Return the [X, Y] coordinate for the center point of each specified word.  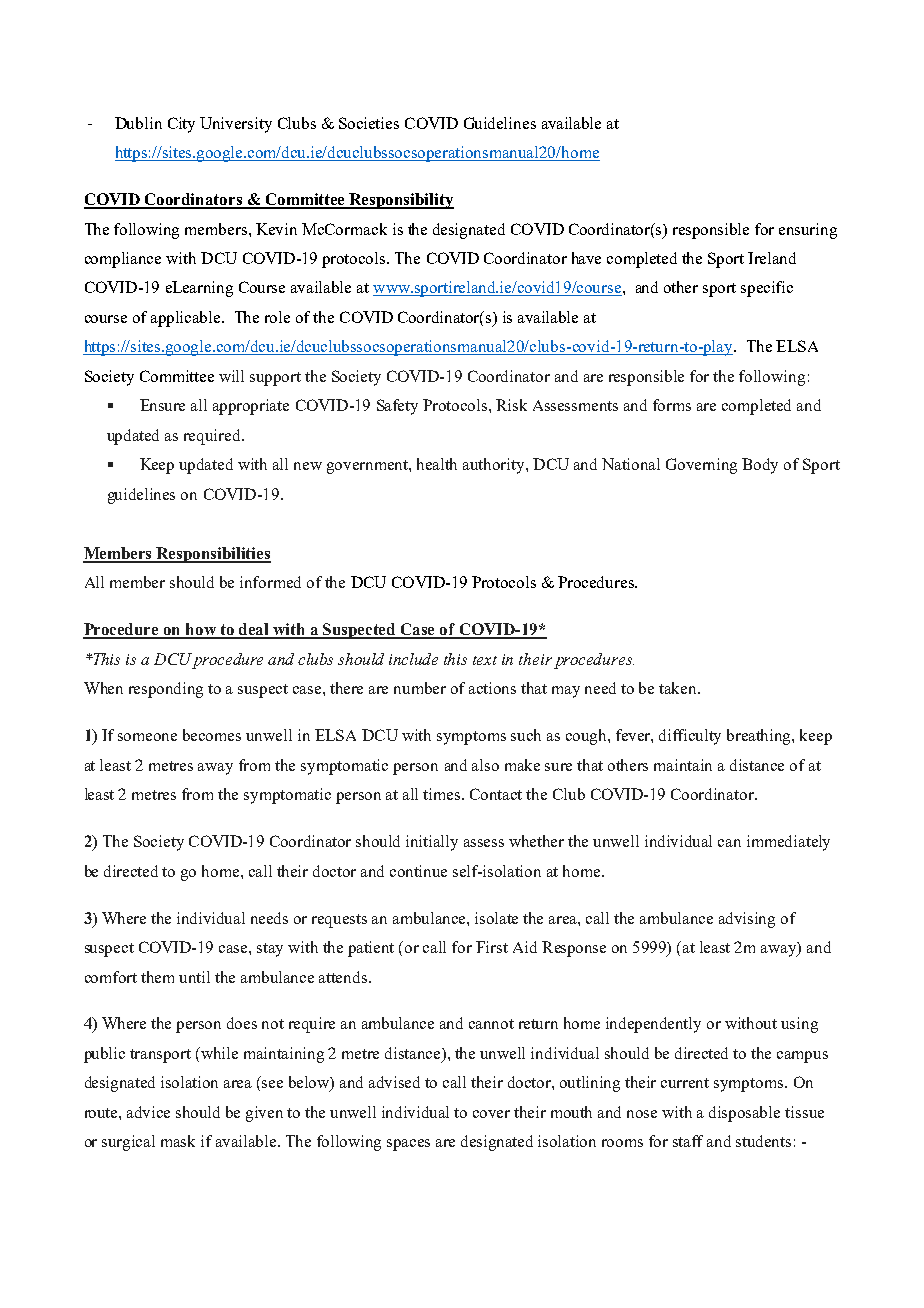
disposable [744, 1114]
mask [178, 1141]
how [201, 630]
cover [491, 1114]
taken [679, 688]
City [181, 125]
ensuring [808, 231]
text [485, 660]
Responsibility [401, 201]
